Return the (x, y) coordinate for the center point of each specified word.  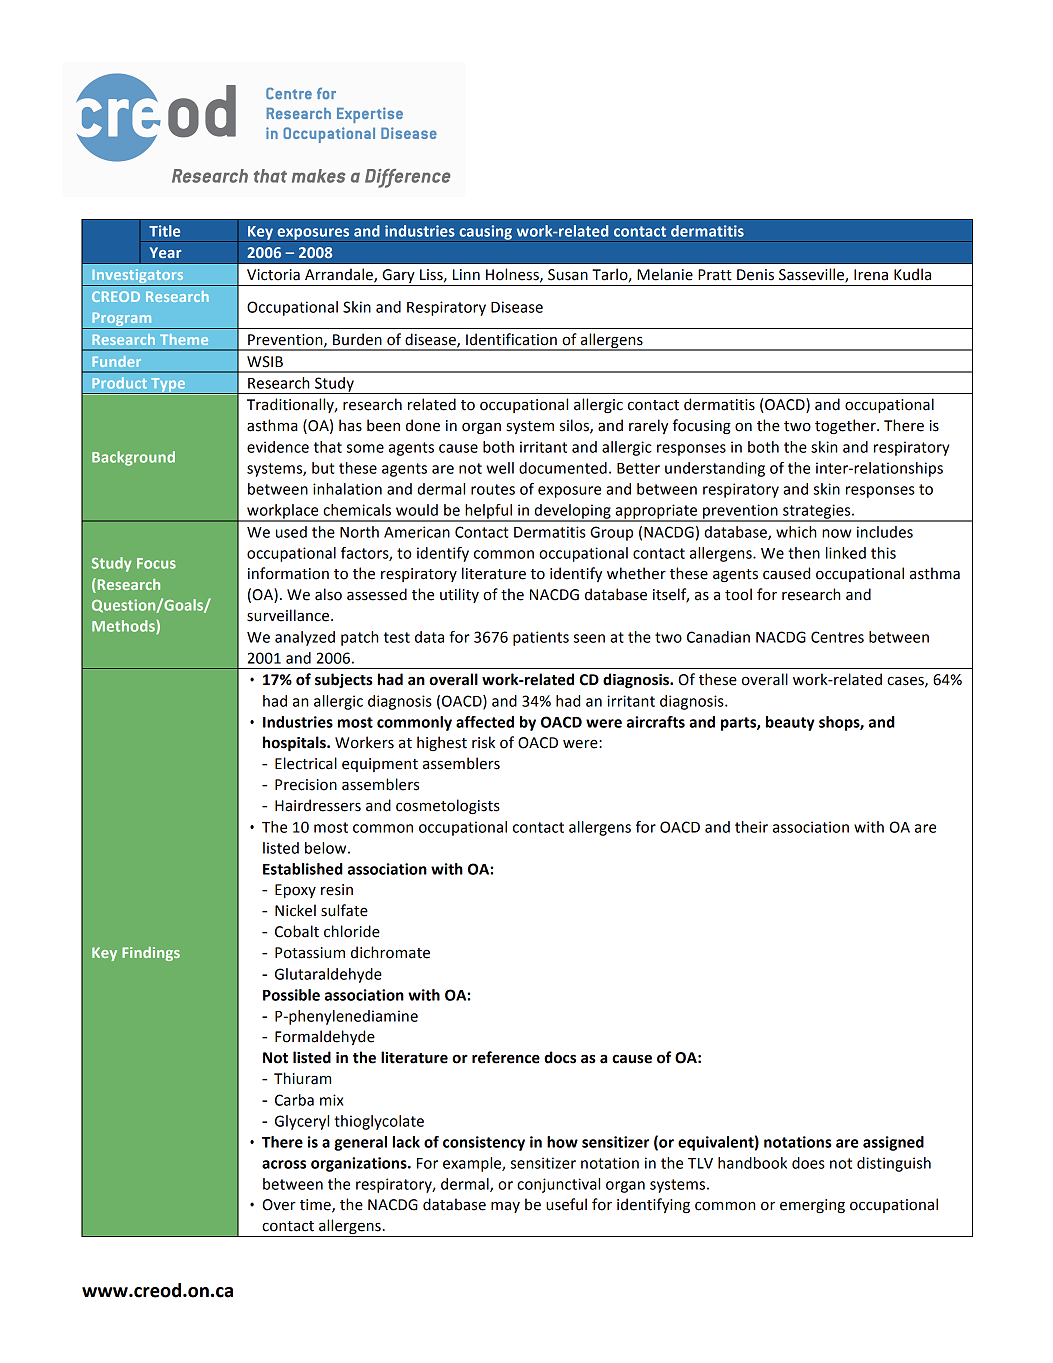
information (288, 573)
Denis (755, 275)
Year (166, 252)
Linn (466, 274)
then (804, 553)
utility (459, 595)
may (505, 1207)
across (284, 1164)
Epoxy (295, 891)
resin (337, 890)
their (751, 827)
